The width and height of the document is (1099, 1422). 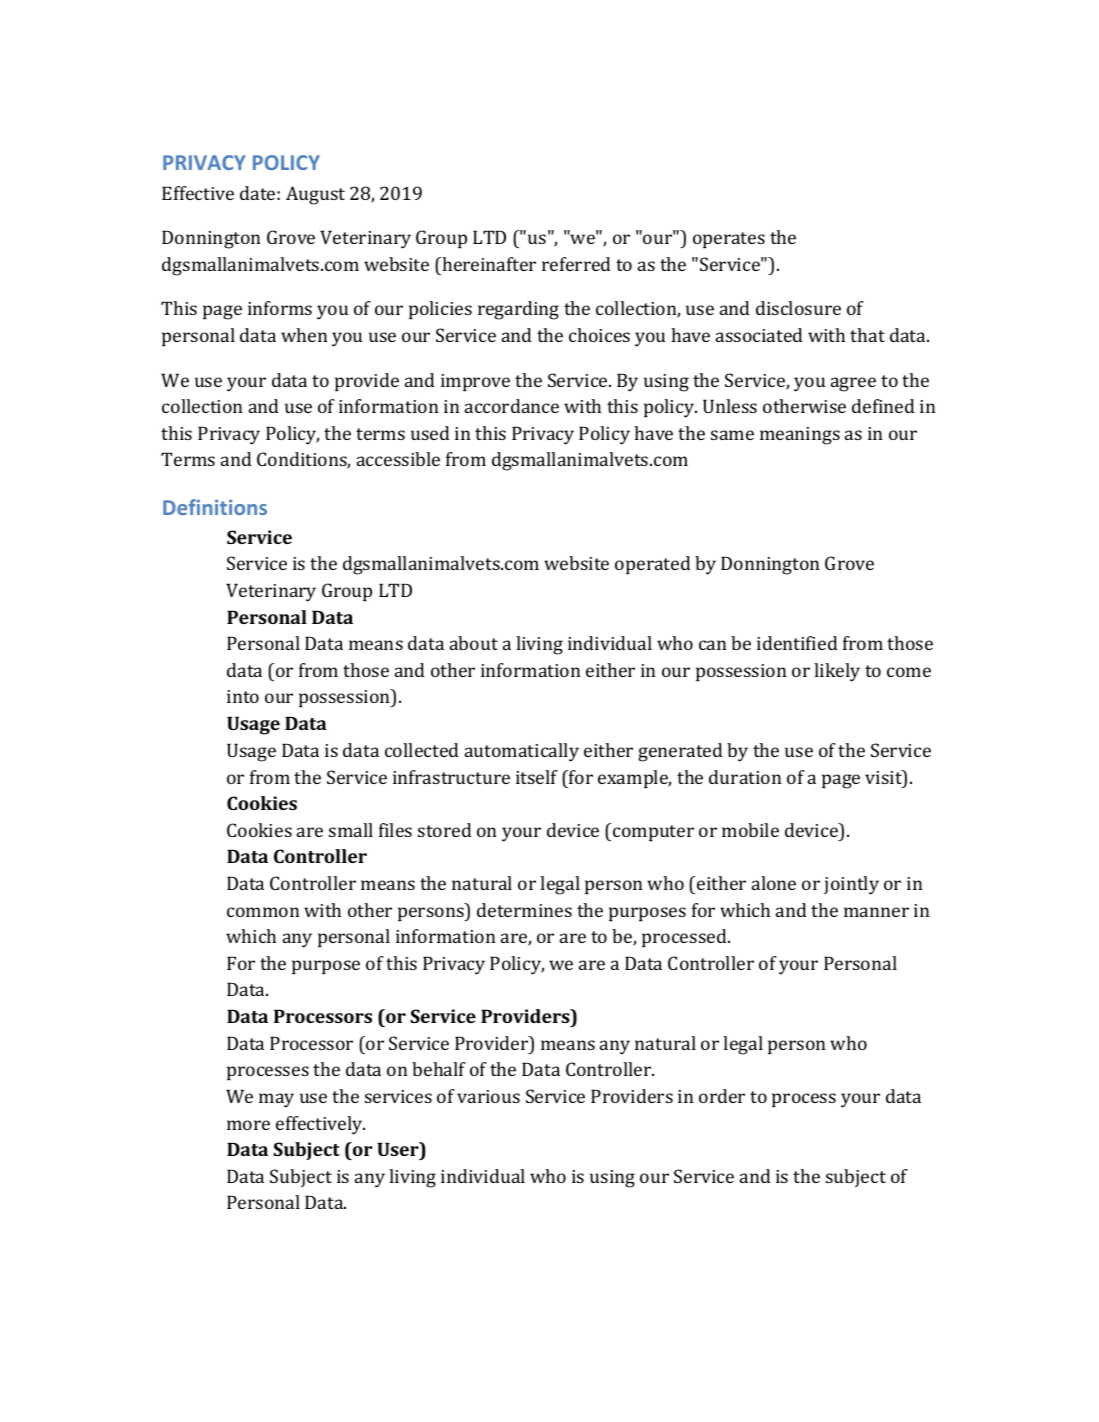 What do you see at coordinates (488, 1096) in the document?
I see `various` at bounding box center [488, 1096].
